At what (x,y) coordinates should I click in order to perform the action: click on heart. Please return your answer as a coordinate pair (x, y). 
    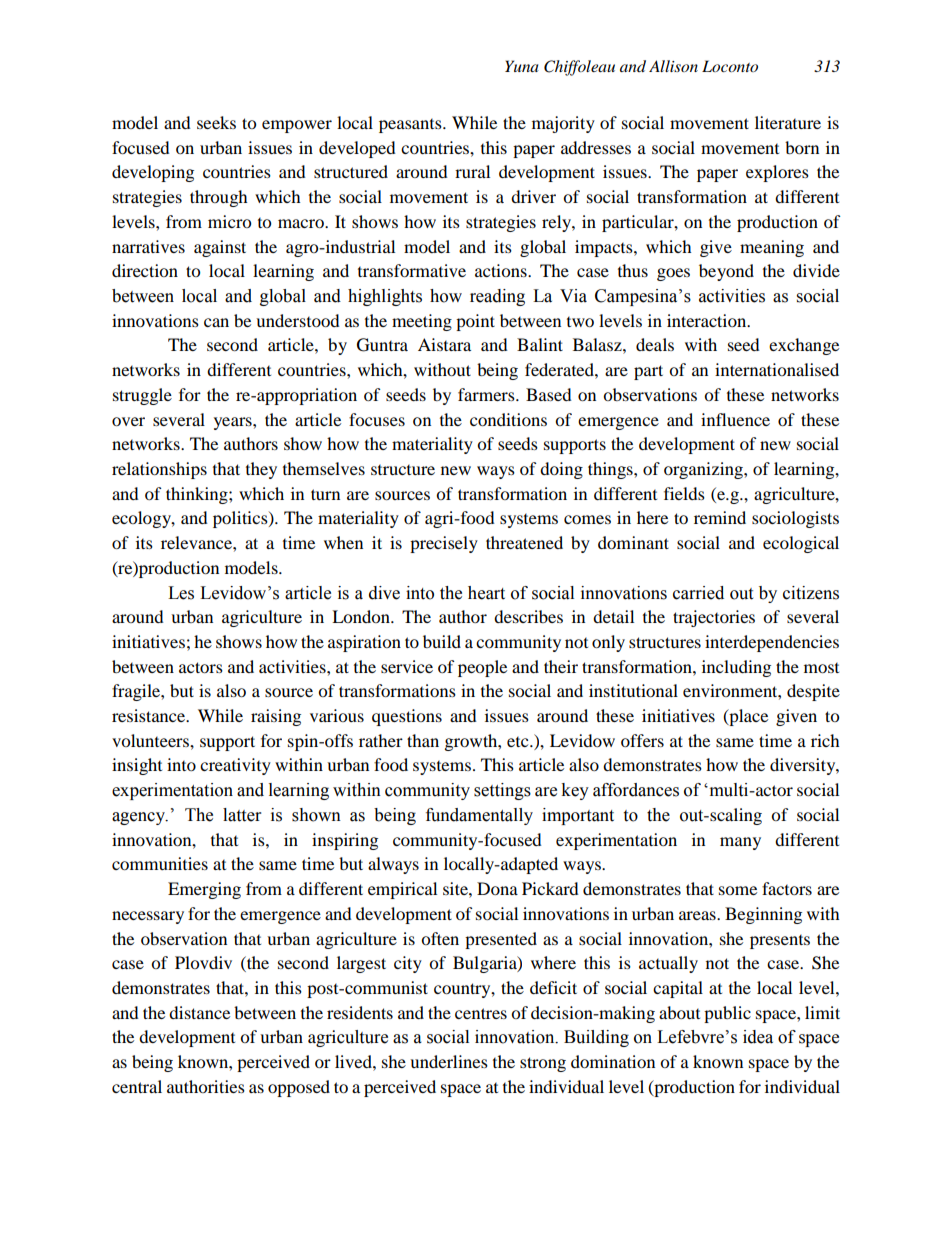
    Looking at the image, I should click on (486, 593).
